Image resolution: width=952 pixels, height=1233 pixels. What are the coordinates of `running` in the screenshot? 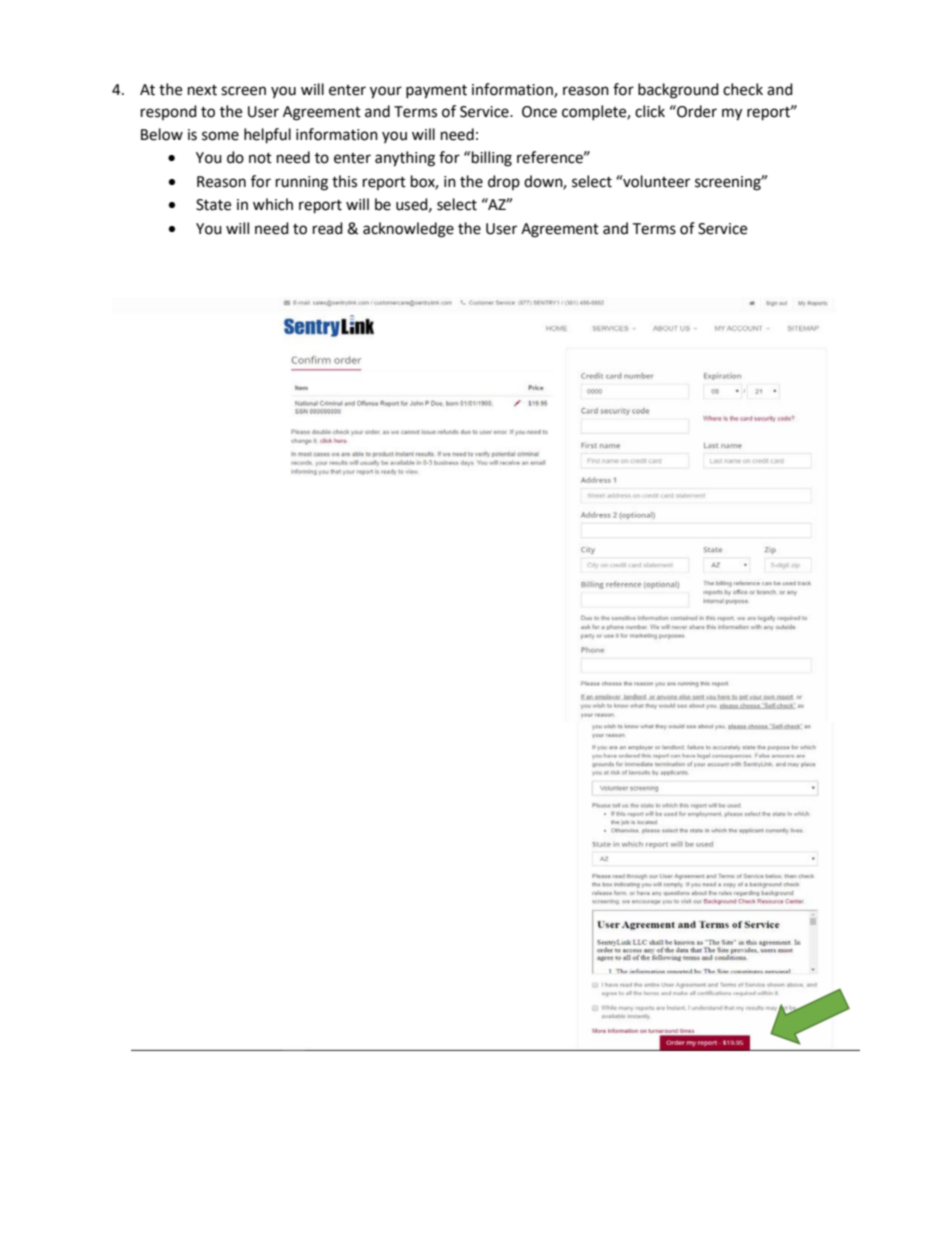 It's located at (302, 183).
